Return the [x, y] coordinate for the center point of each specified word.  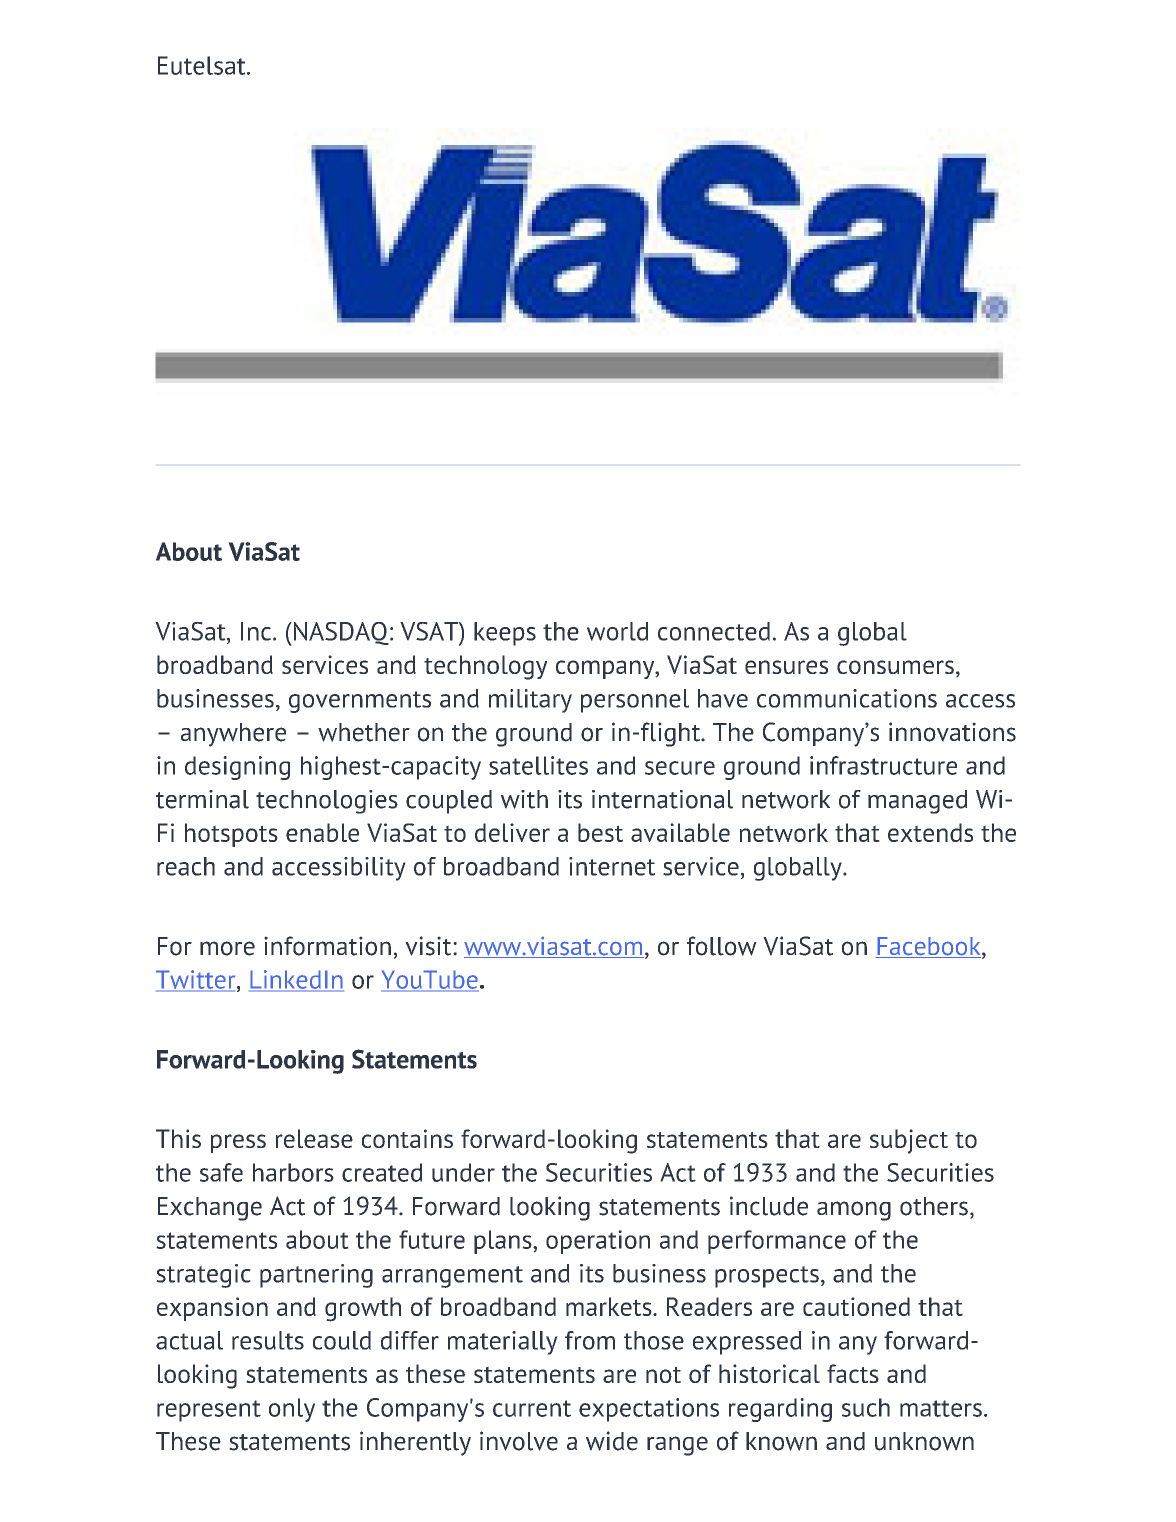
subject [909, 1141]
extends [930, 832]
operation [598, 1242]
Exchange [210, 1209]
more [227, 948]
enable [322, 832]
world [617, 631]
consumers [895, 667]
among [854, 1211]
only [292, 1410]
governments [360, 702]
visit [429, 946]
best [600, 832]
